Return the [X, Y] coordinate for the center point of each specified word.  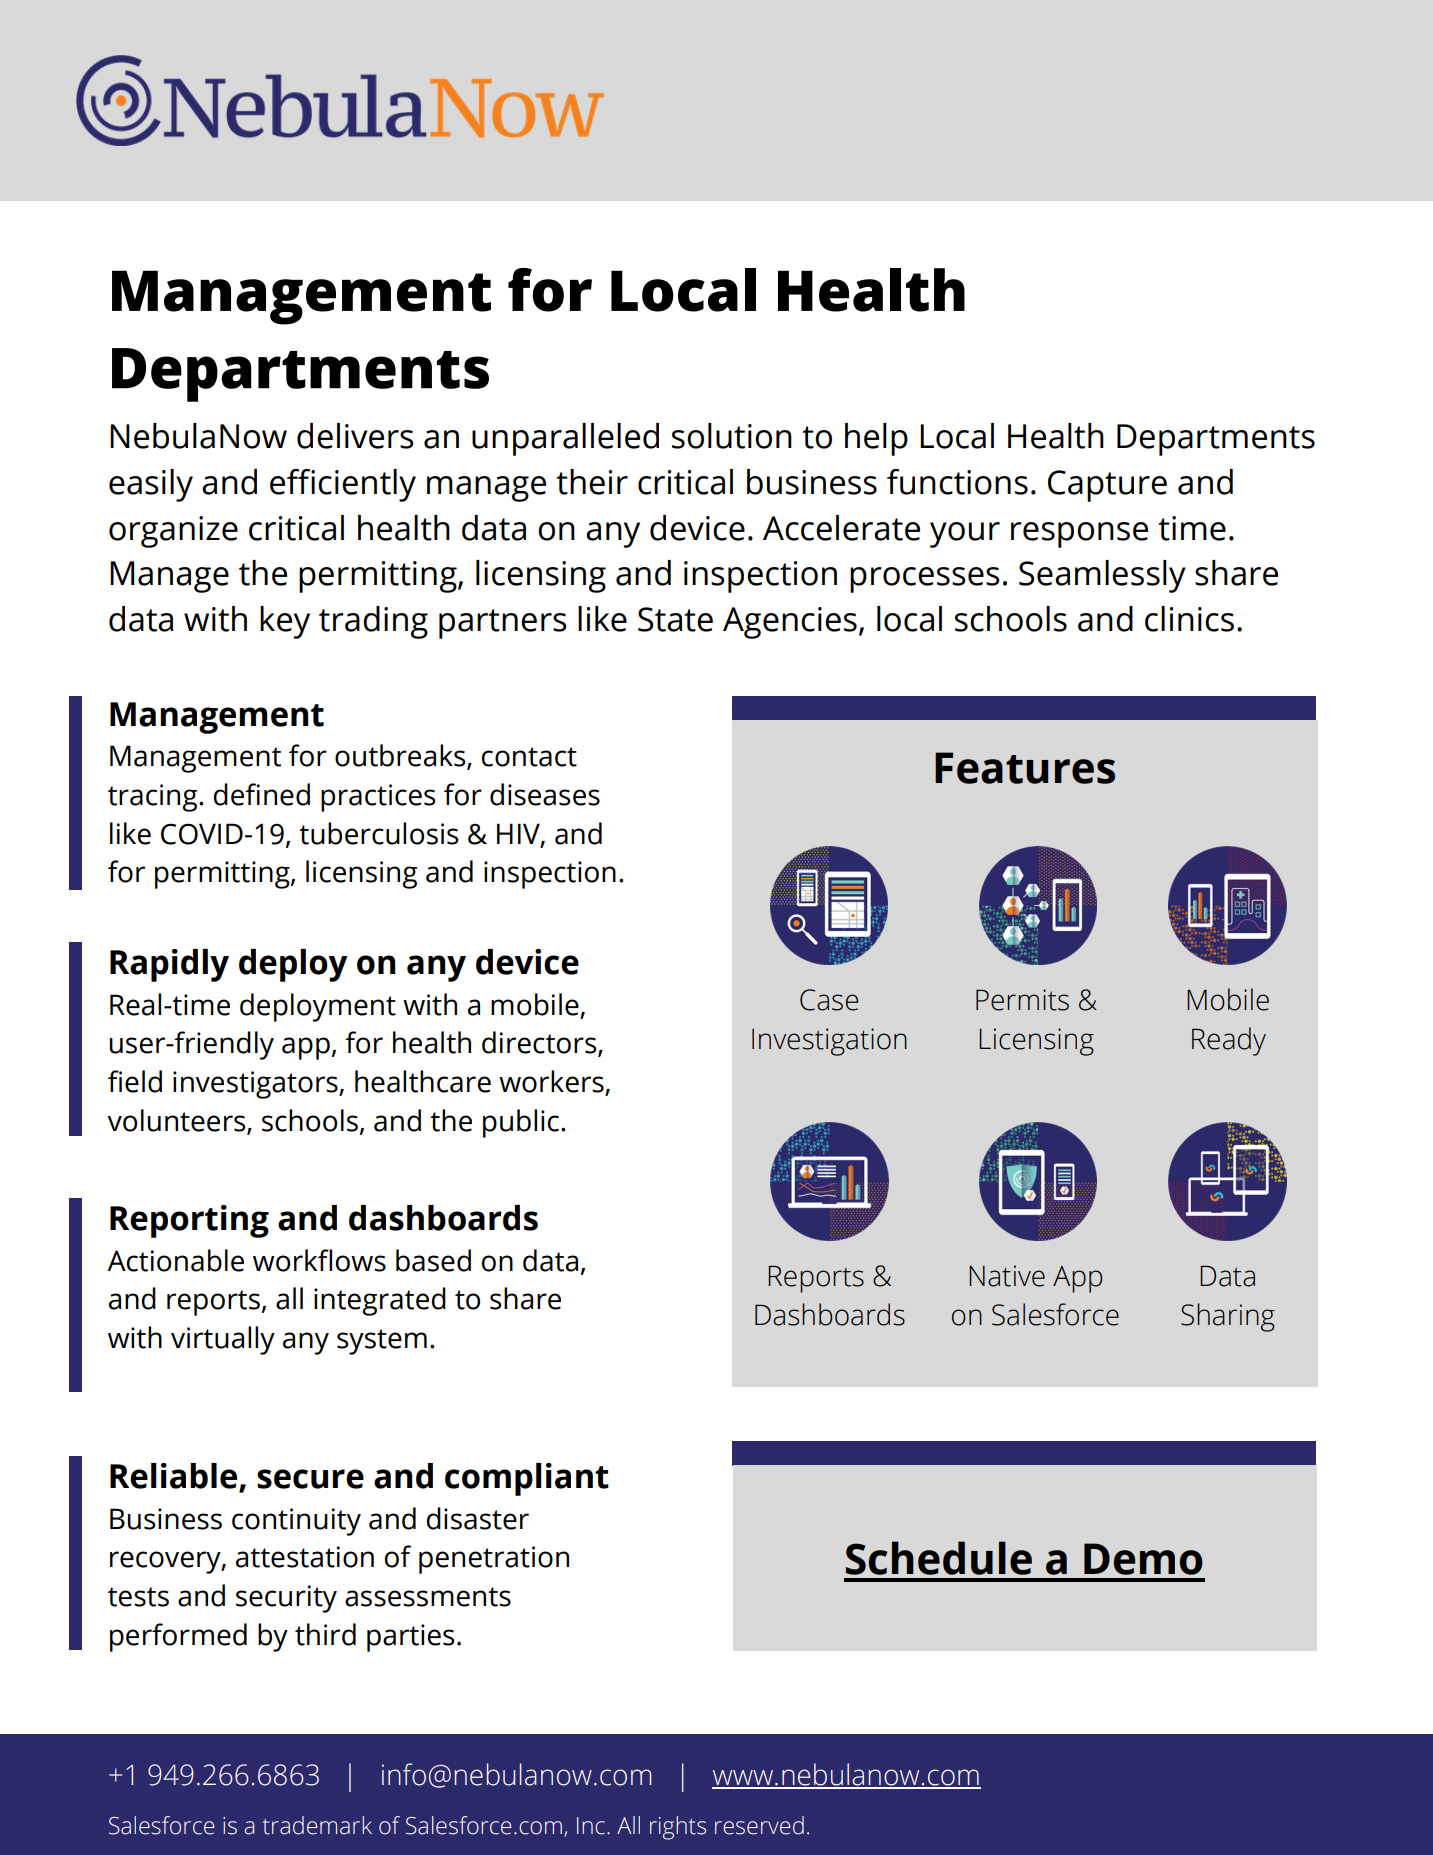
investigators [256, 1085]
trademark [317, 1825]
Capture [1107, 486]
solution [732, 436]
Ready [1229, 1041]
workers [552, 1082]
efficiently [343, 485]
